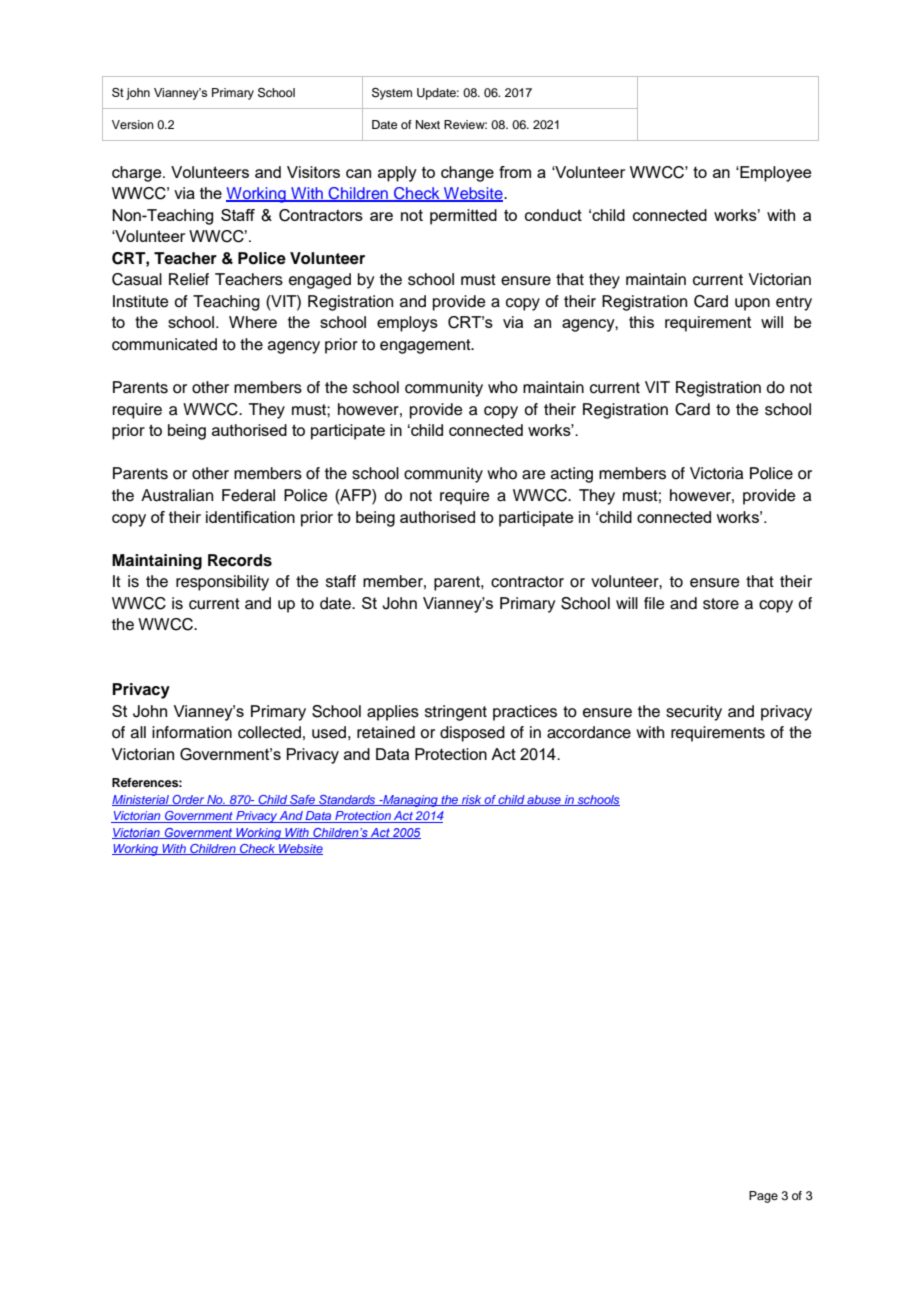 This document has width=924, height=1308. I want to click on Page, so click(763, 1197).
